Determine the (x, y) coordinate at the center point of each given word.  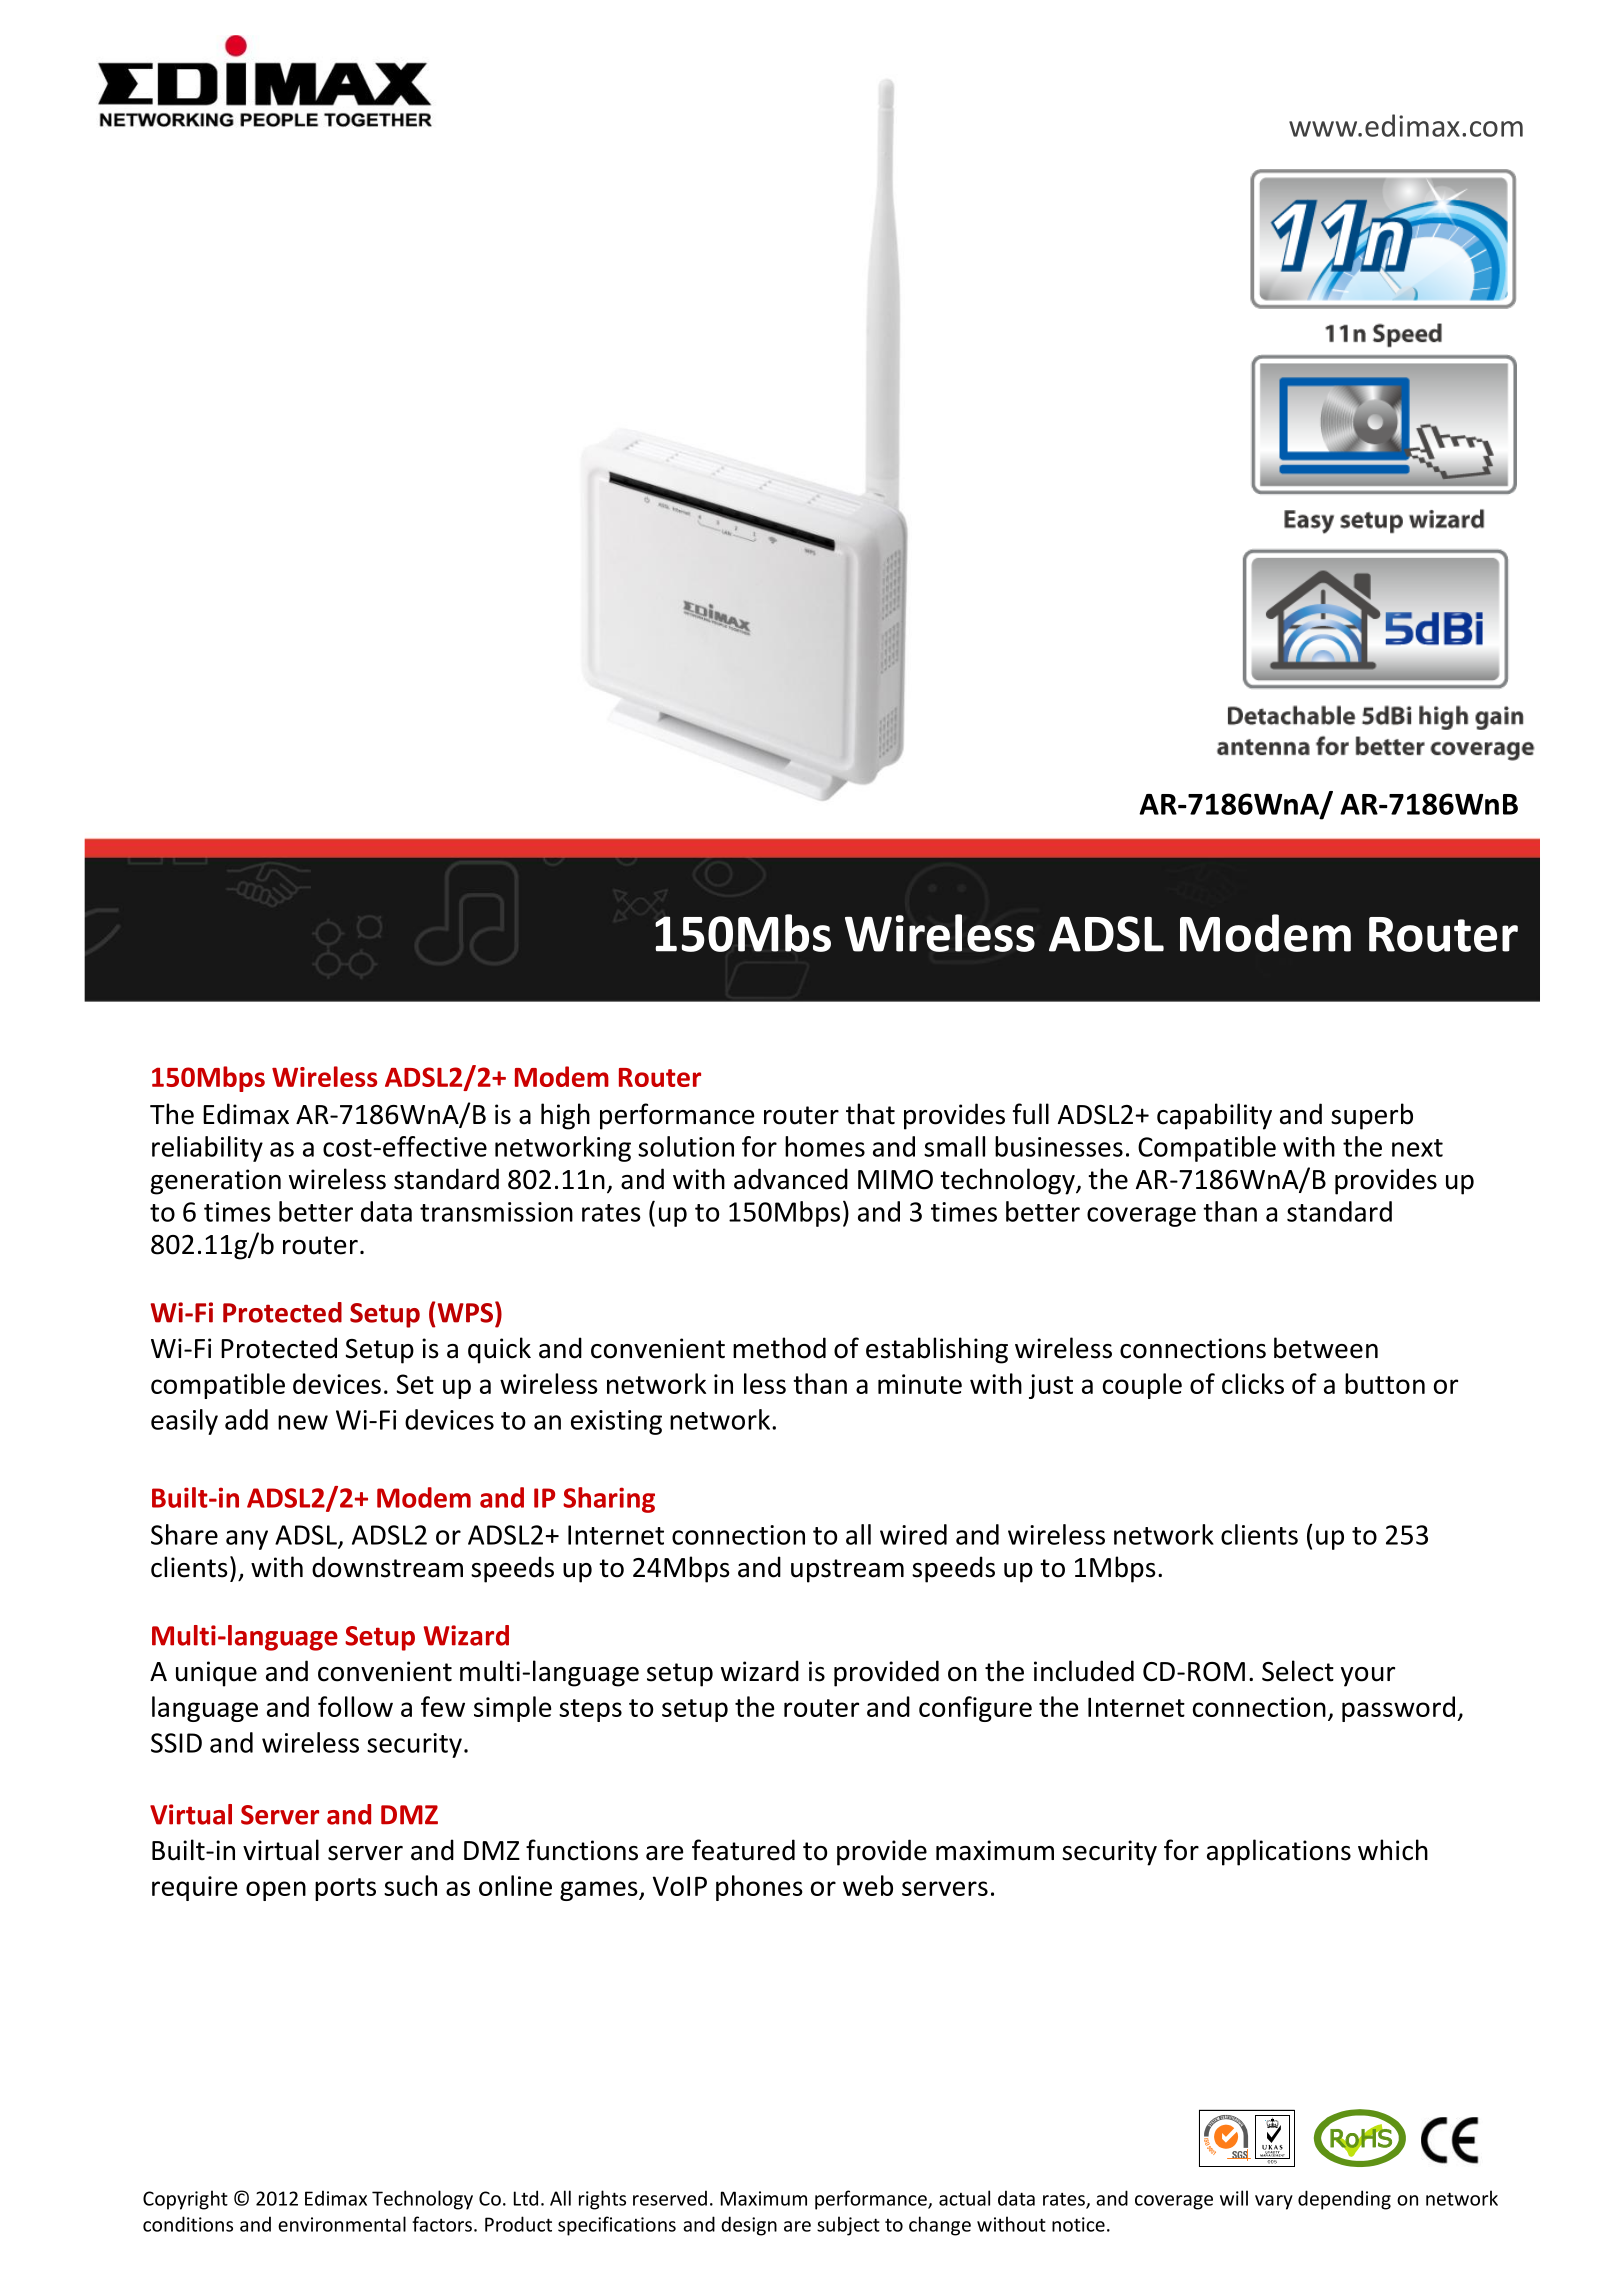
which (1393, 1850)
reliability (207, 1149)
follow (355, 1706)
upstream (847, 1571)
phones (759, 1888)
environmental (342, 2224)
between (1326, 1348)
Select (1298, 1671)
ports (345, 1889)
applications (1279, 1852)
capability (1214, 1116)
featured (743, 1850)
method (779, 1348)
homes (825, 1146)
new (303, 1422)
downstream (387, 1567)
